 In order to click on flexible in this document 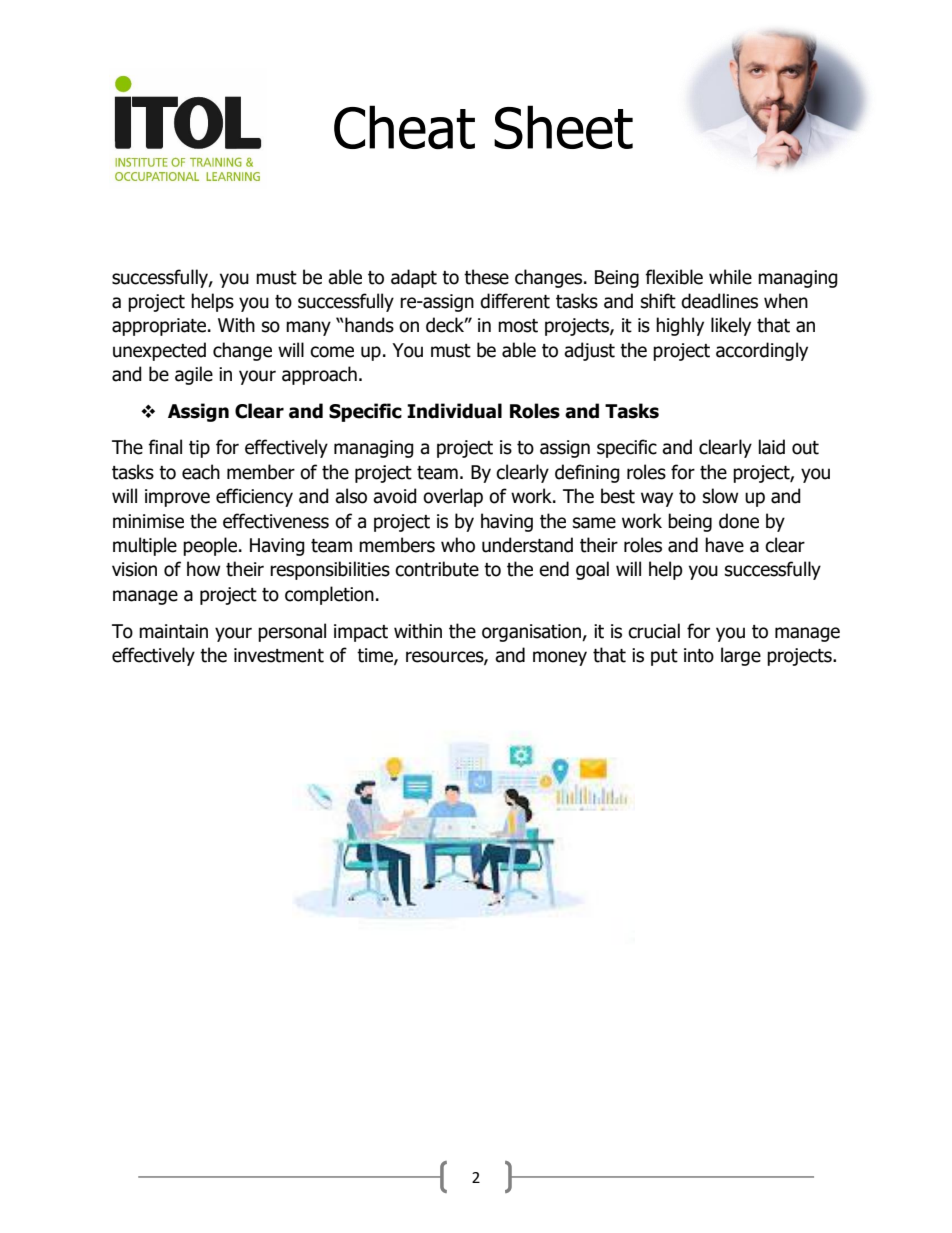, I will do `click(674, 277)`.
